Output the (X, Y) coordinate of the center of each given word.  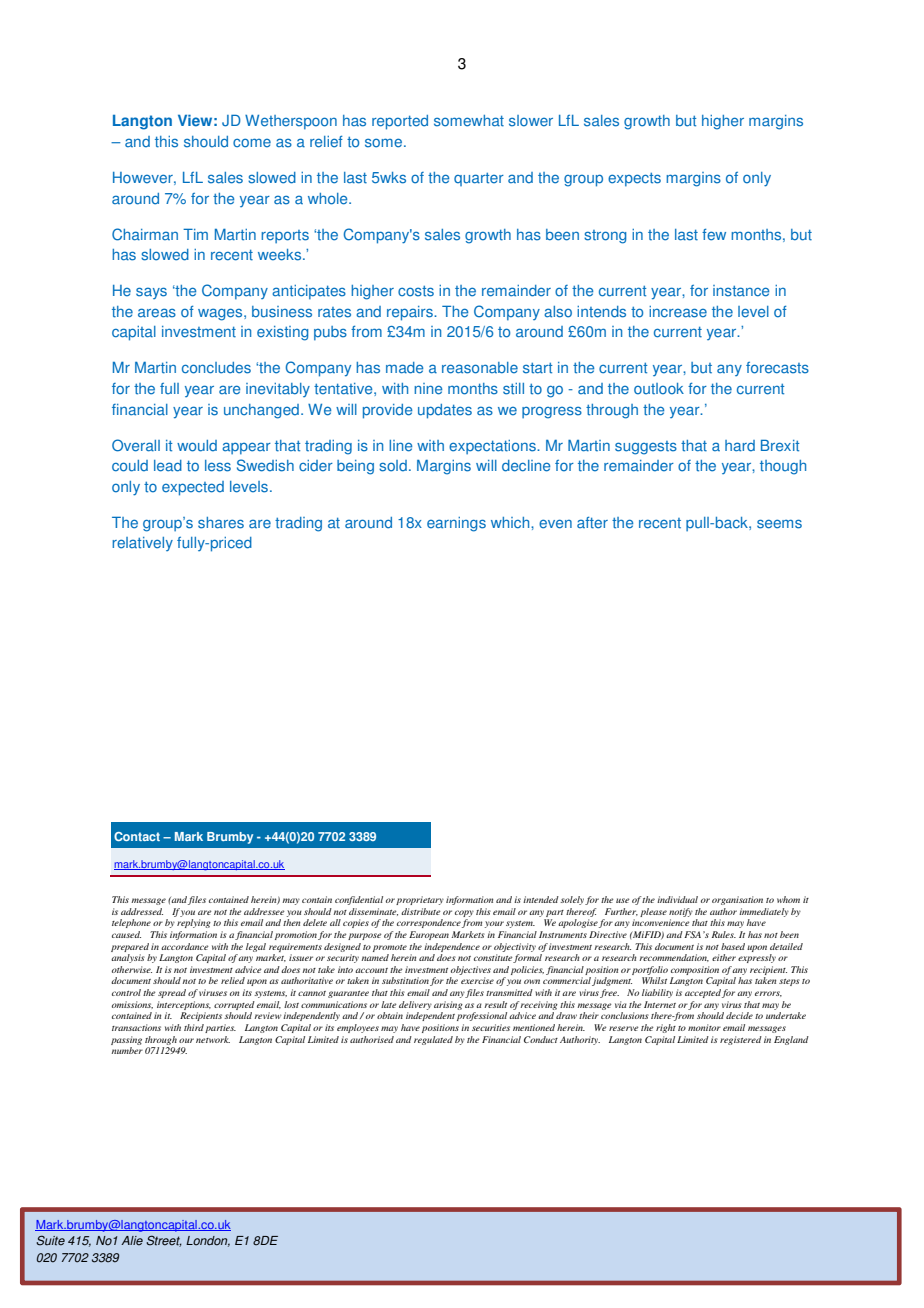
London (208, 1241)
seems (779, 524)
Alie (132, 1241)
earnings (456, 524)
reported (400, 122)
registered (741, 1040)
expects (634, 180)
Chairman (145, 234)
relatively (142, 544)
